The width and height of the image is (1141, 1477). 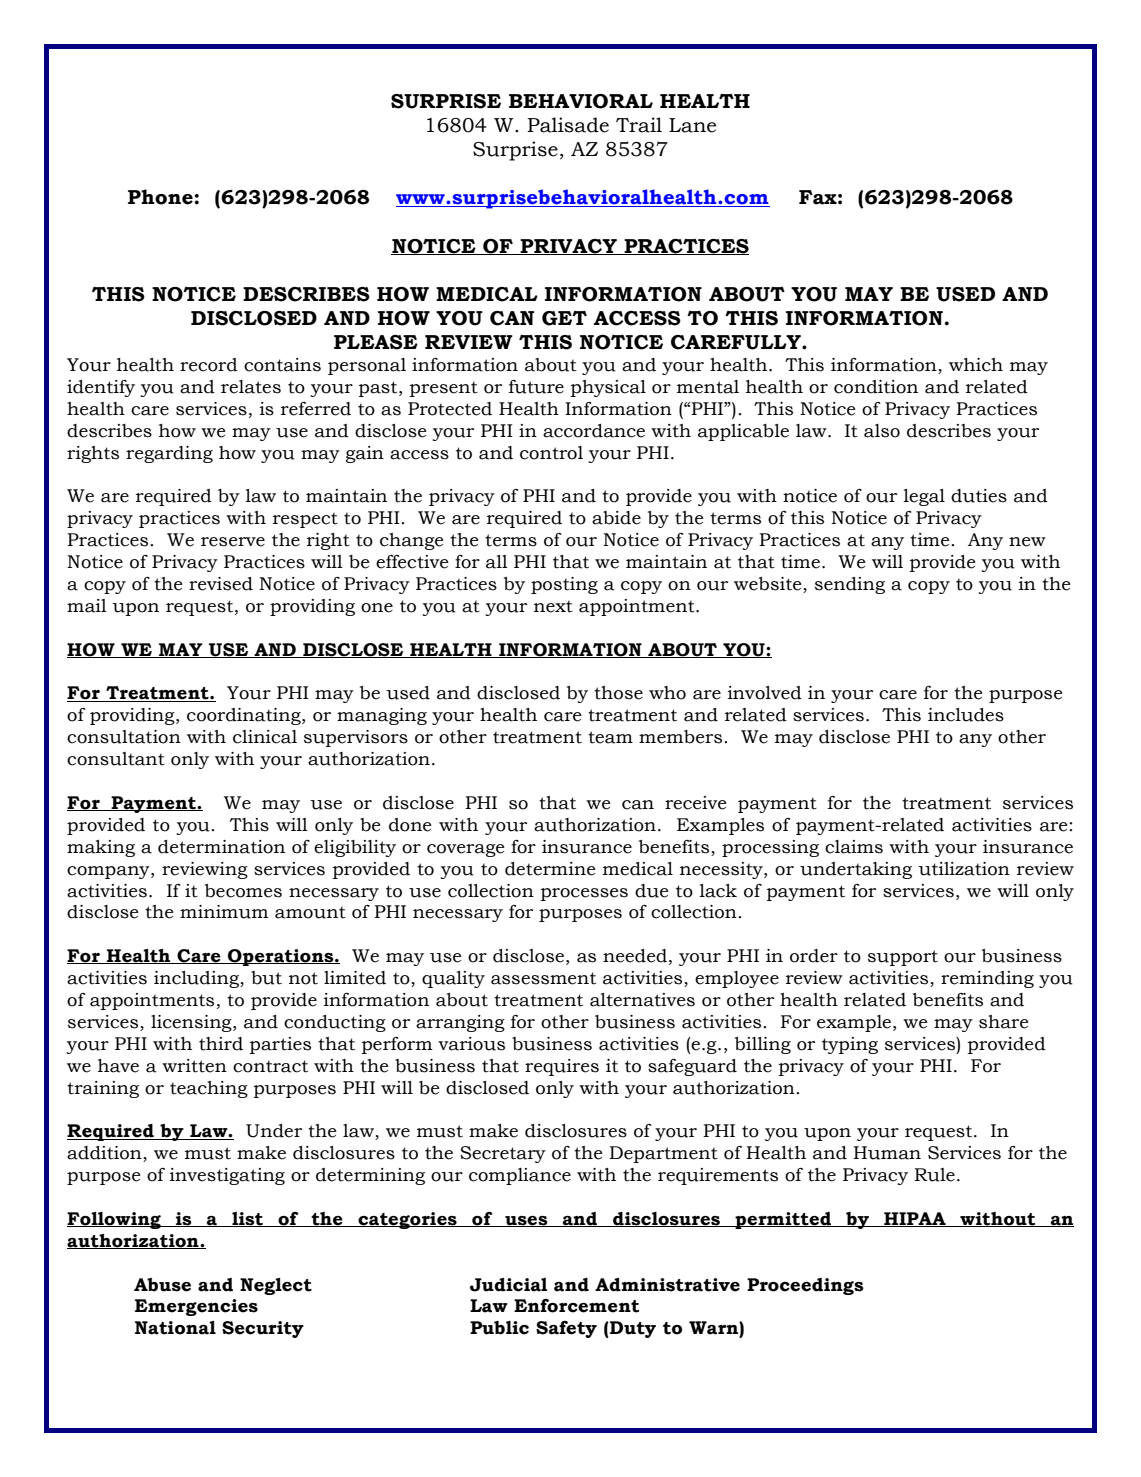 What do you see at coordinates (160, 197) in the image?
I see `Phone` at bounding box center [160, 197].
